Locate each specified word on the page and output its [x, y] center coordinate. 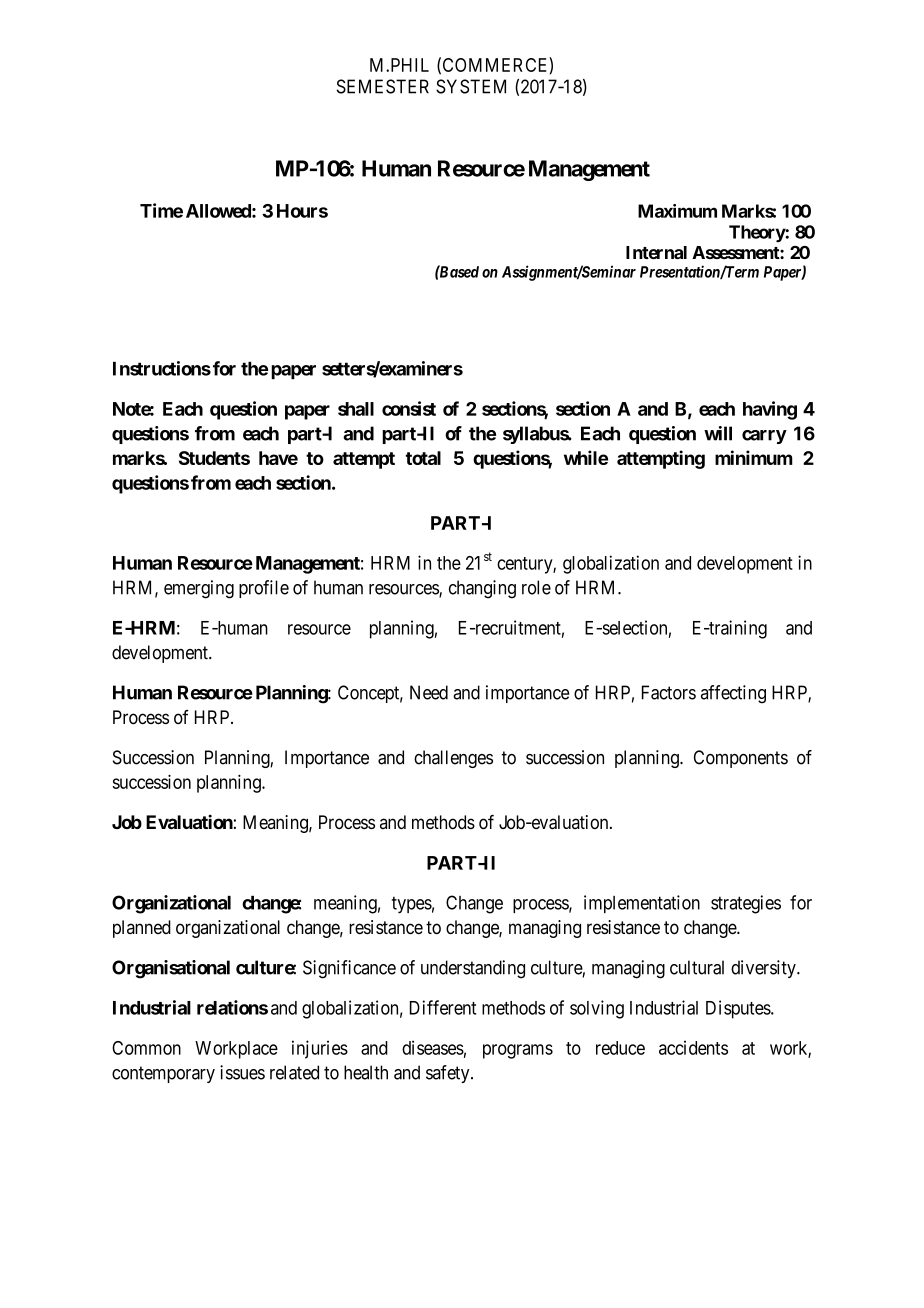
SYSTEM [471, 86]
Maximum [677, 211]
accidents [693, 1047]
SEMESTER [383, 86]
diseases [433, 1047]
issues [242, 1072]
